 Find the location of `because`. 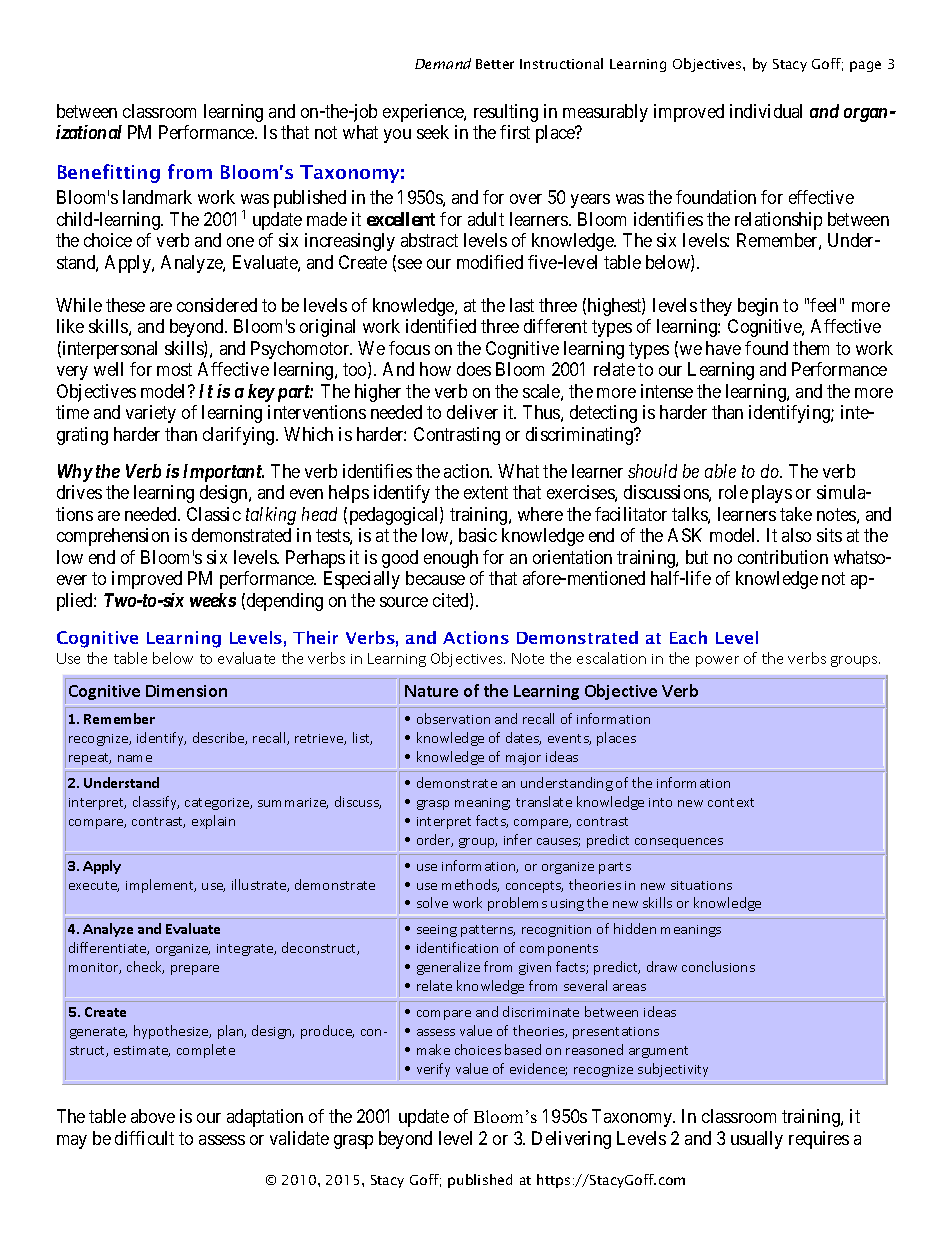

because is located at coordinates (435, 578).
